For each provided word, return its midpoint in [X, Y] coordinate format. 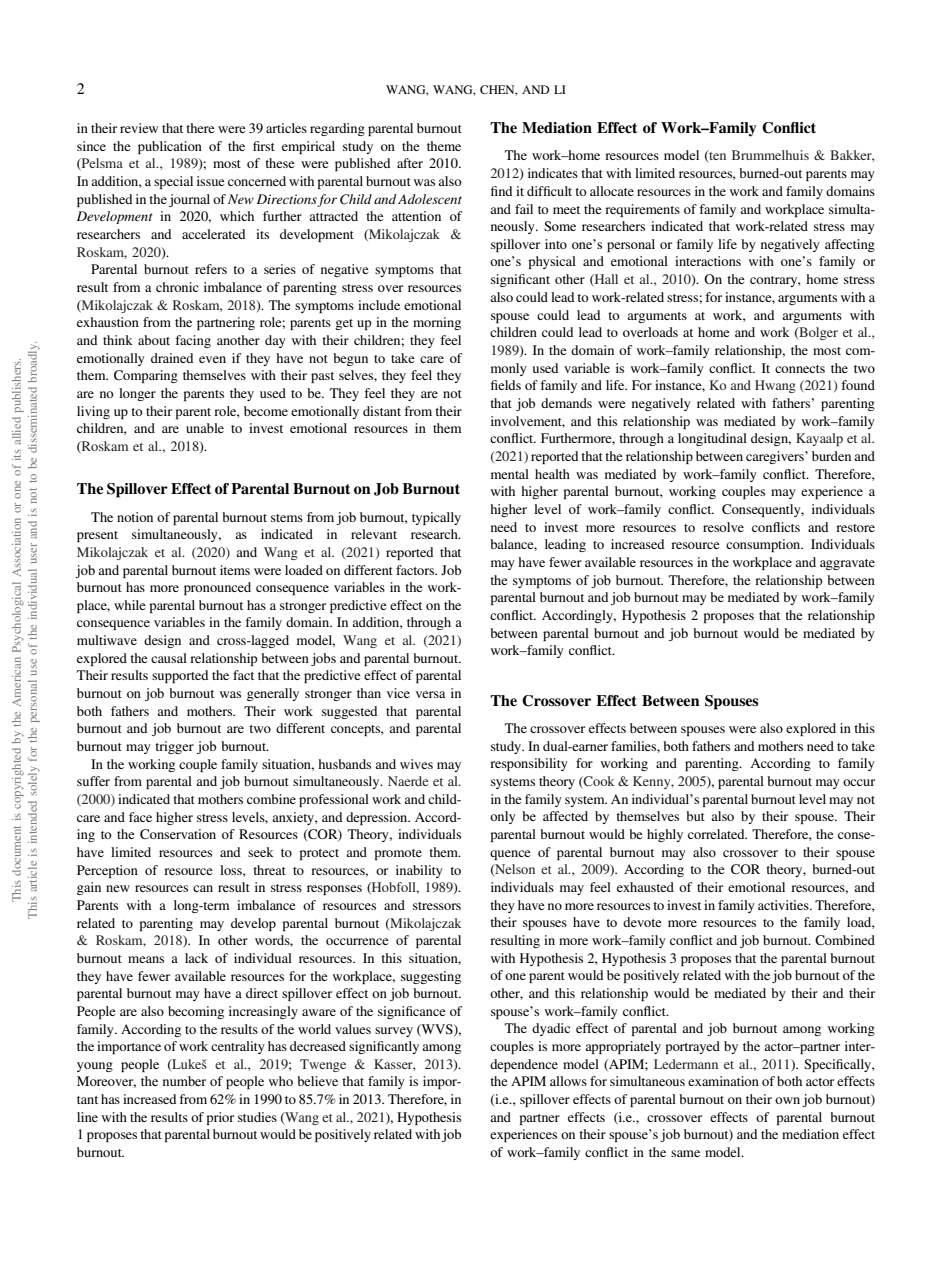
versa [431, 694]
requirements [642, 210]
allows [568, 1081]
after [410, 163]
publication [170, 147]
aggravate [847, 564]
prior [220, 1118]
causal [169, 658]
